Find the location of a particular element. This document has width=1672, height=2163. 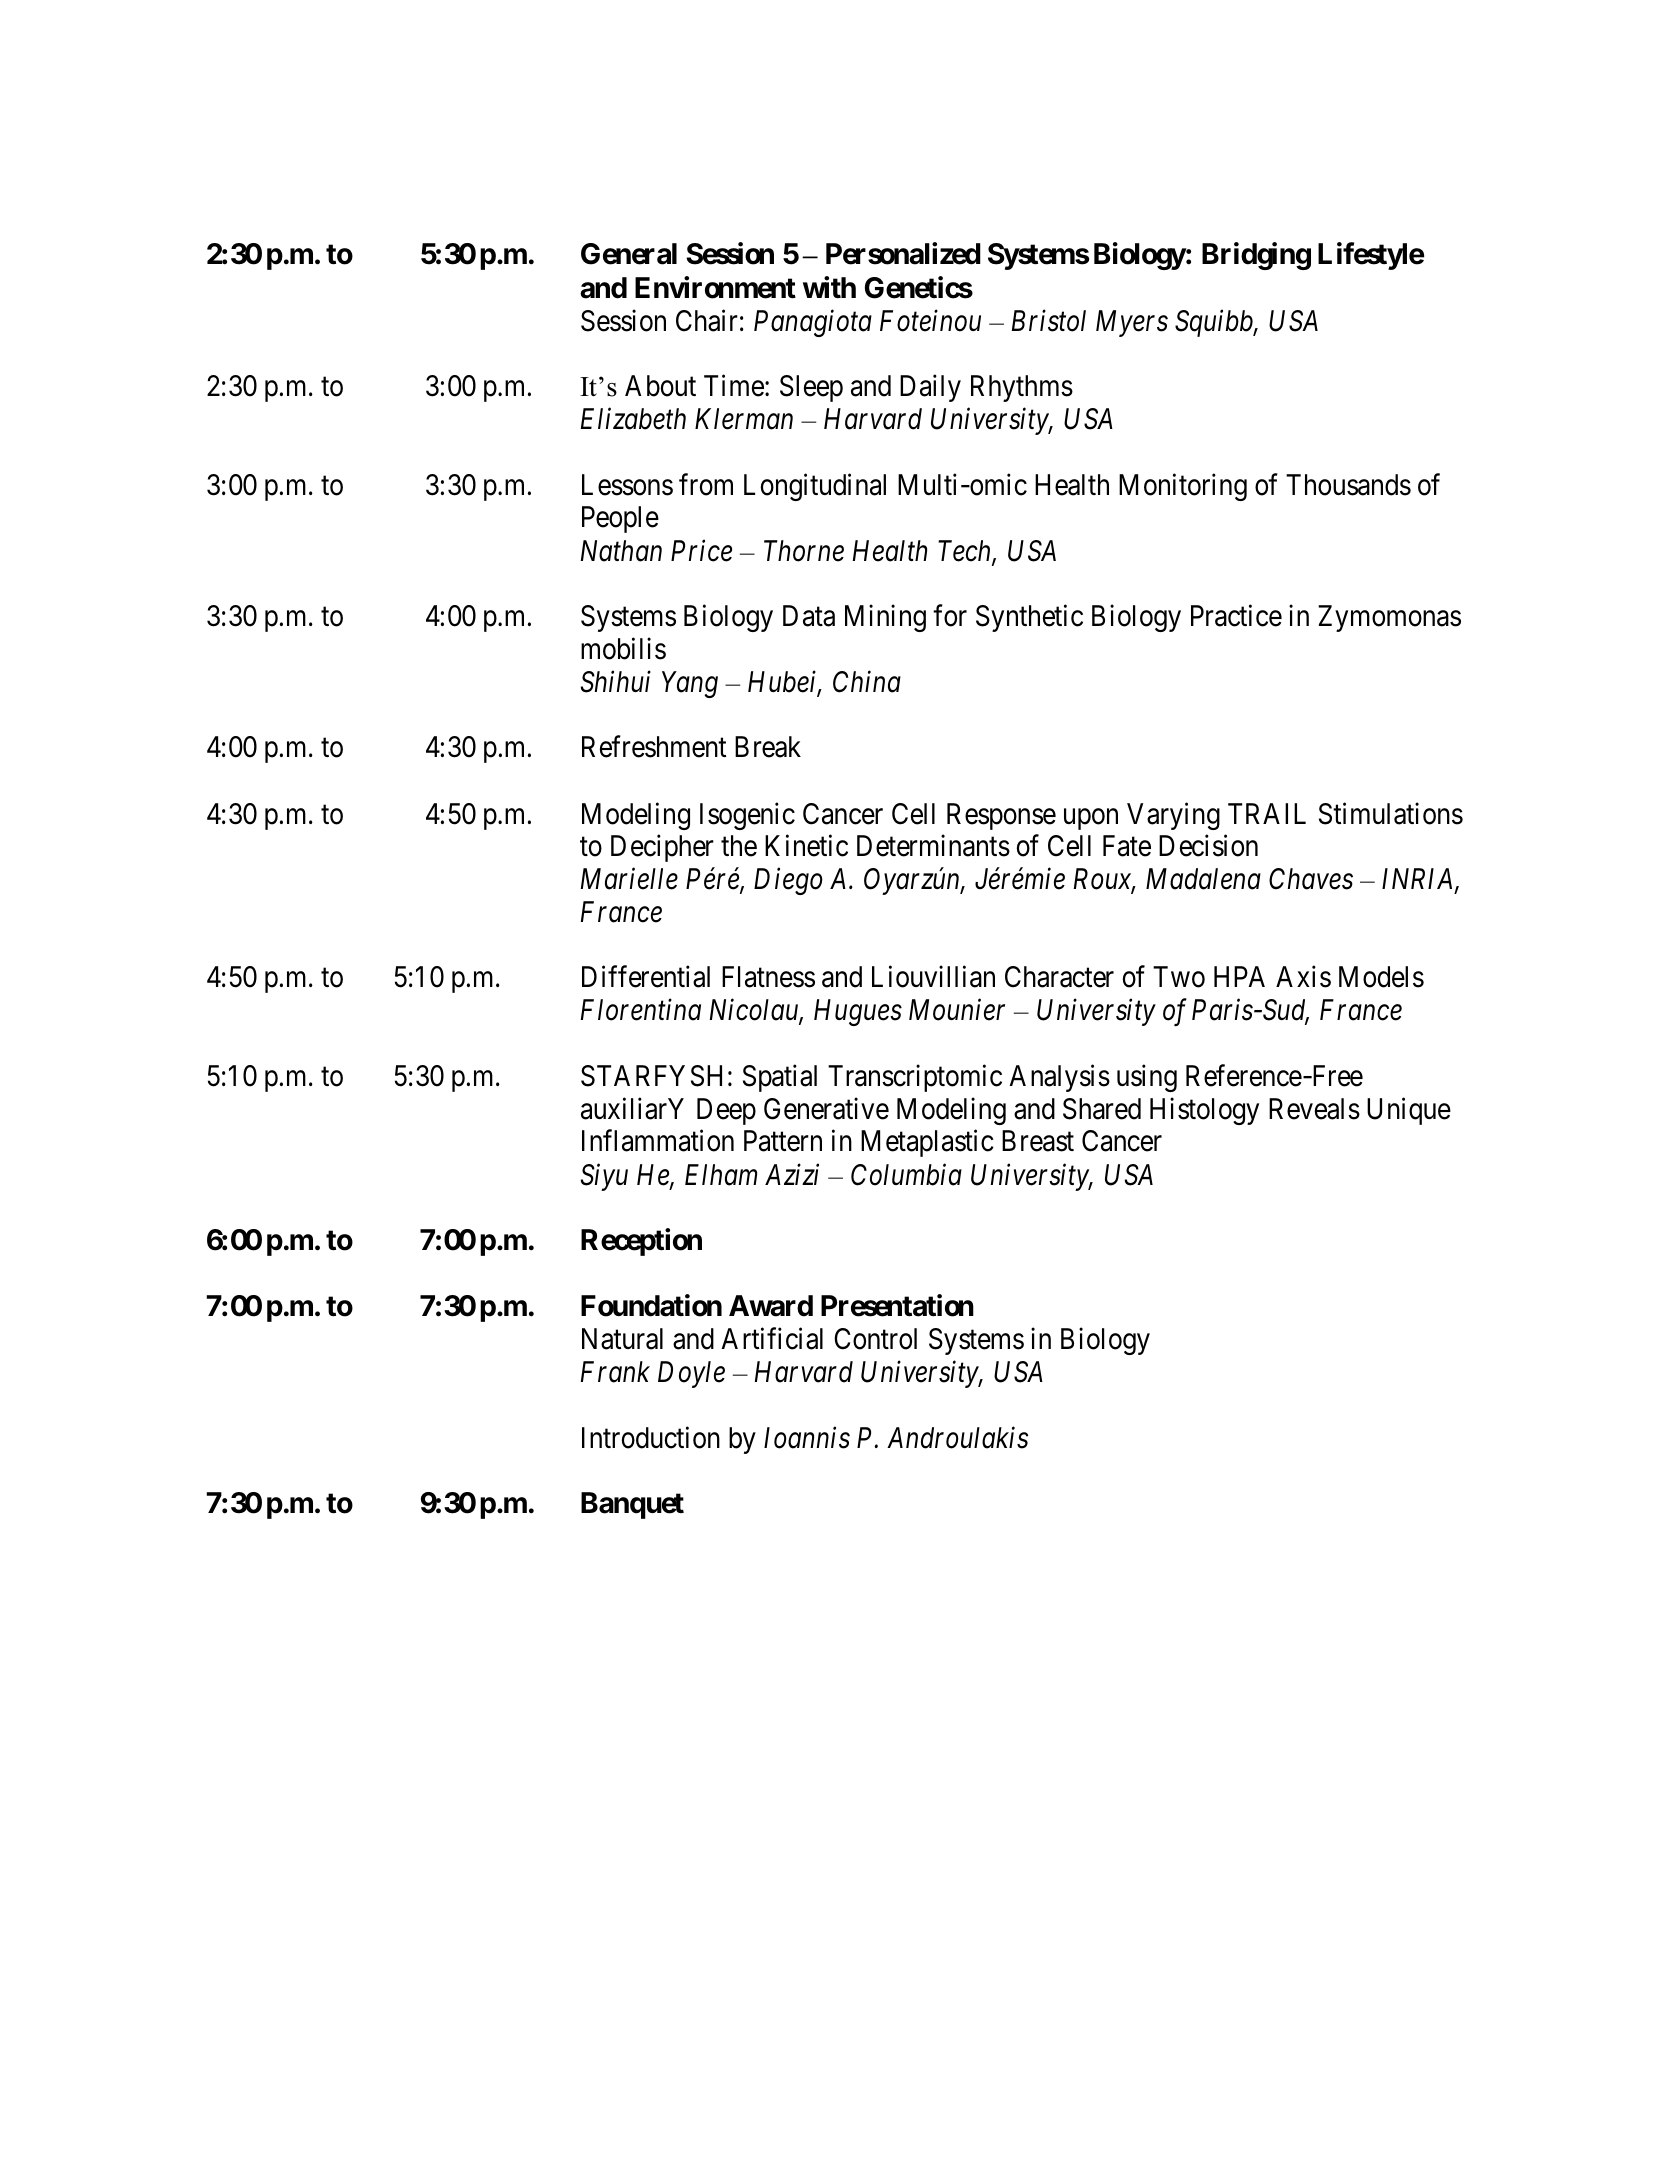

Response is located at coordinates (1001, 816).
